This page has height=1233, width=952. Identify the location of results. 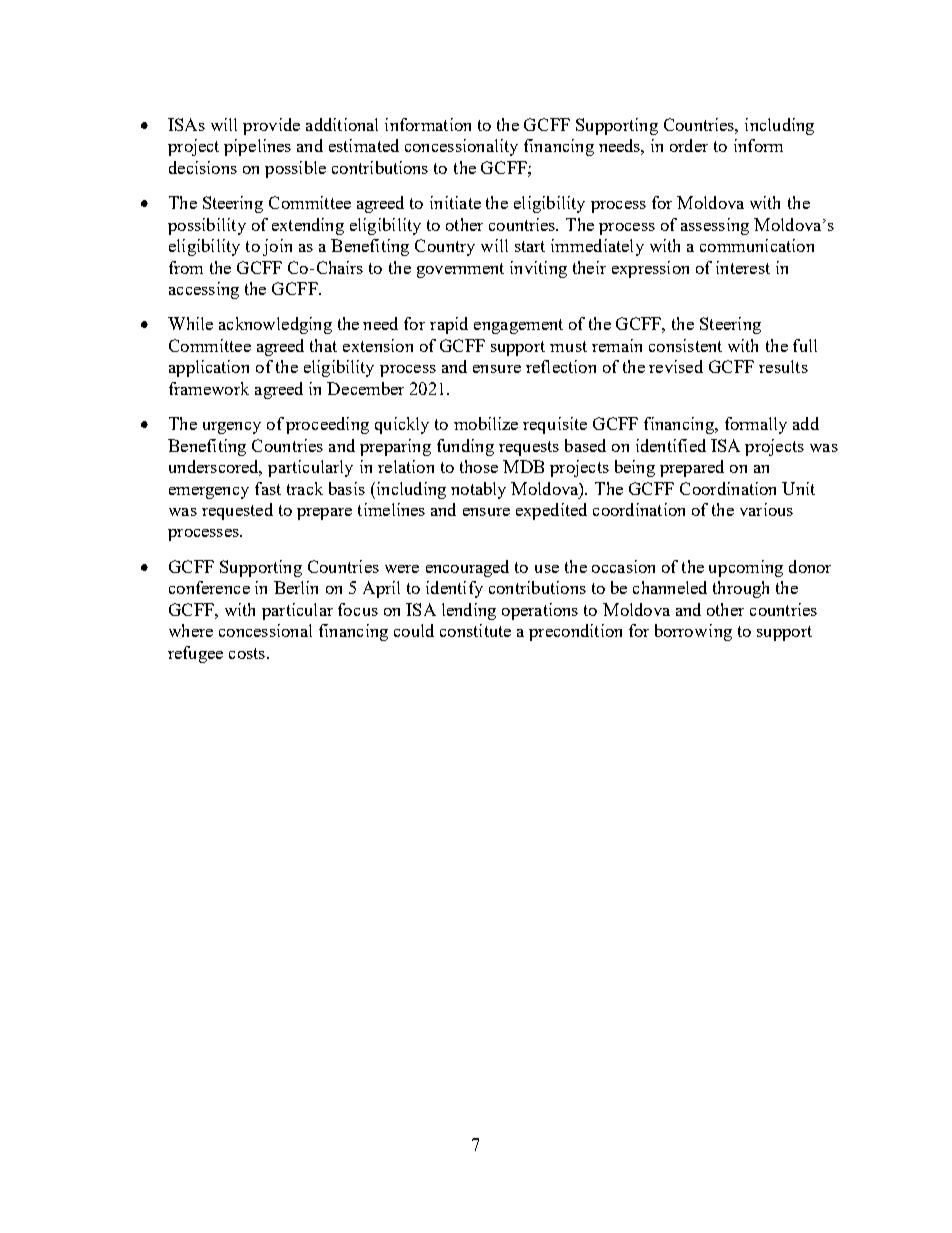
(783, 366).
